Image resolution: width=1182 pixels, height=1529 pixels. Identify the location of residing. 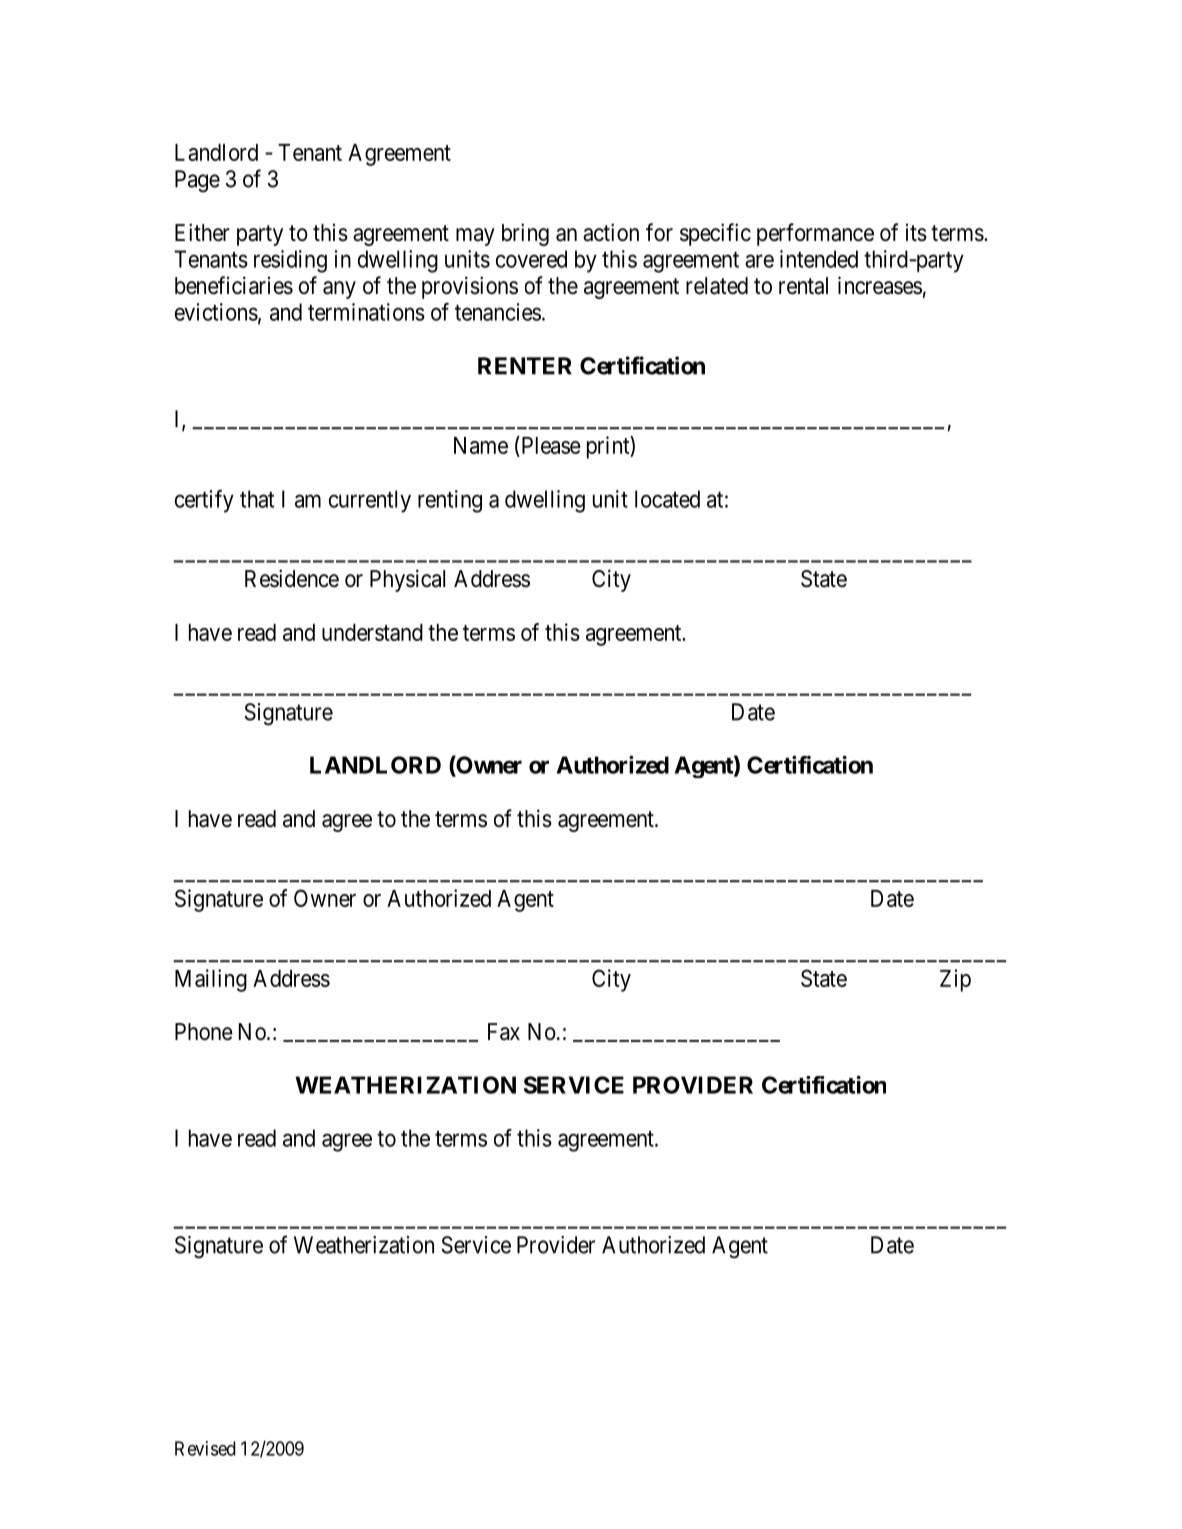
(290, 261).
